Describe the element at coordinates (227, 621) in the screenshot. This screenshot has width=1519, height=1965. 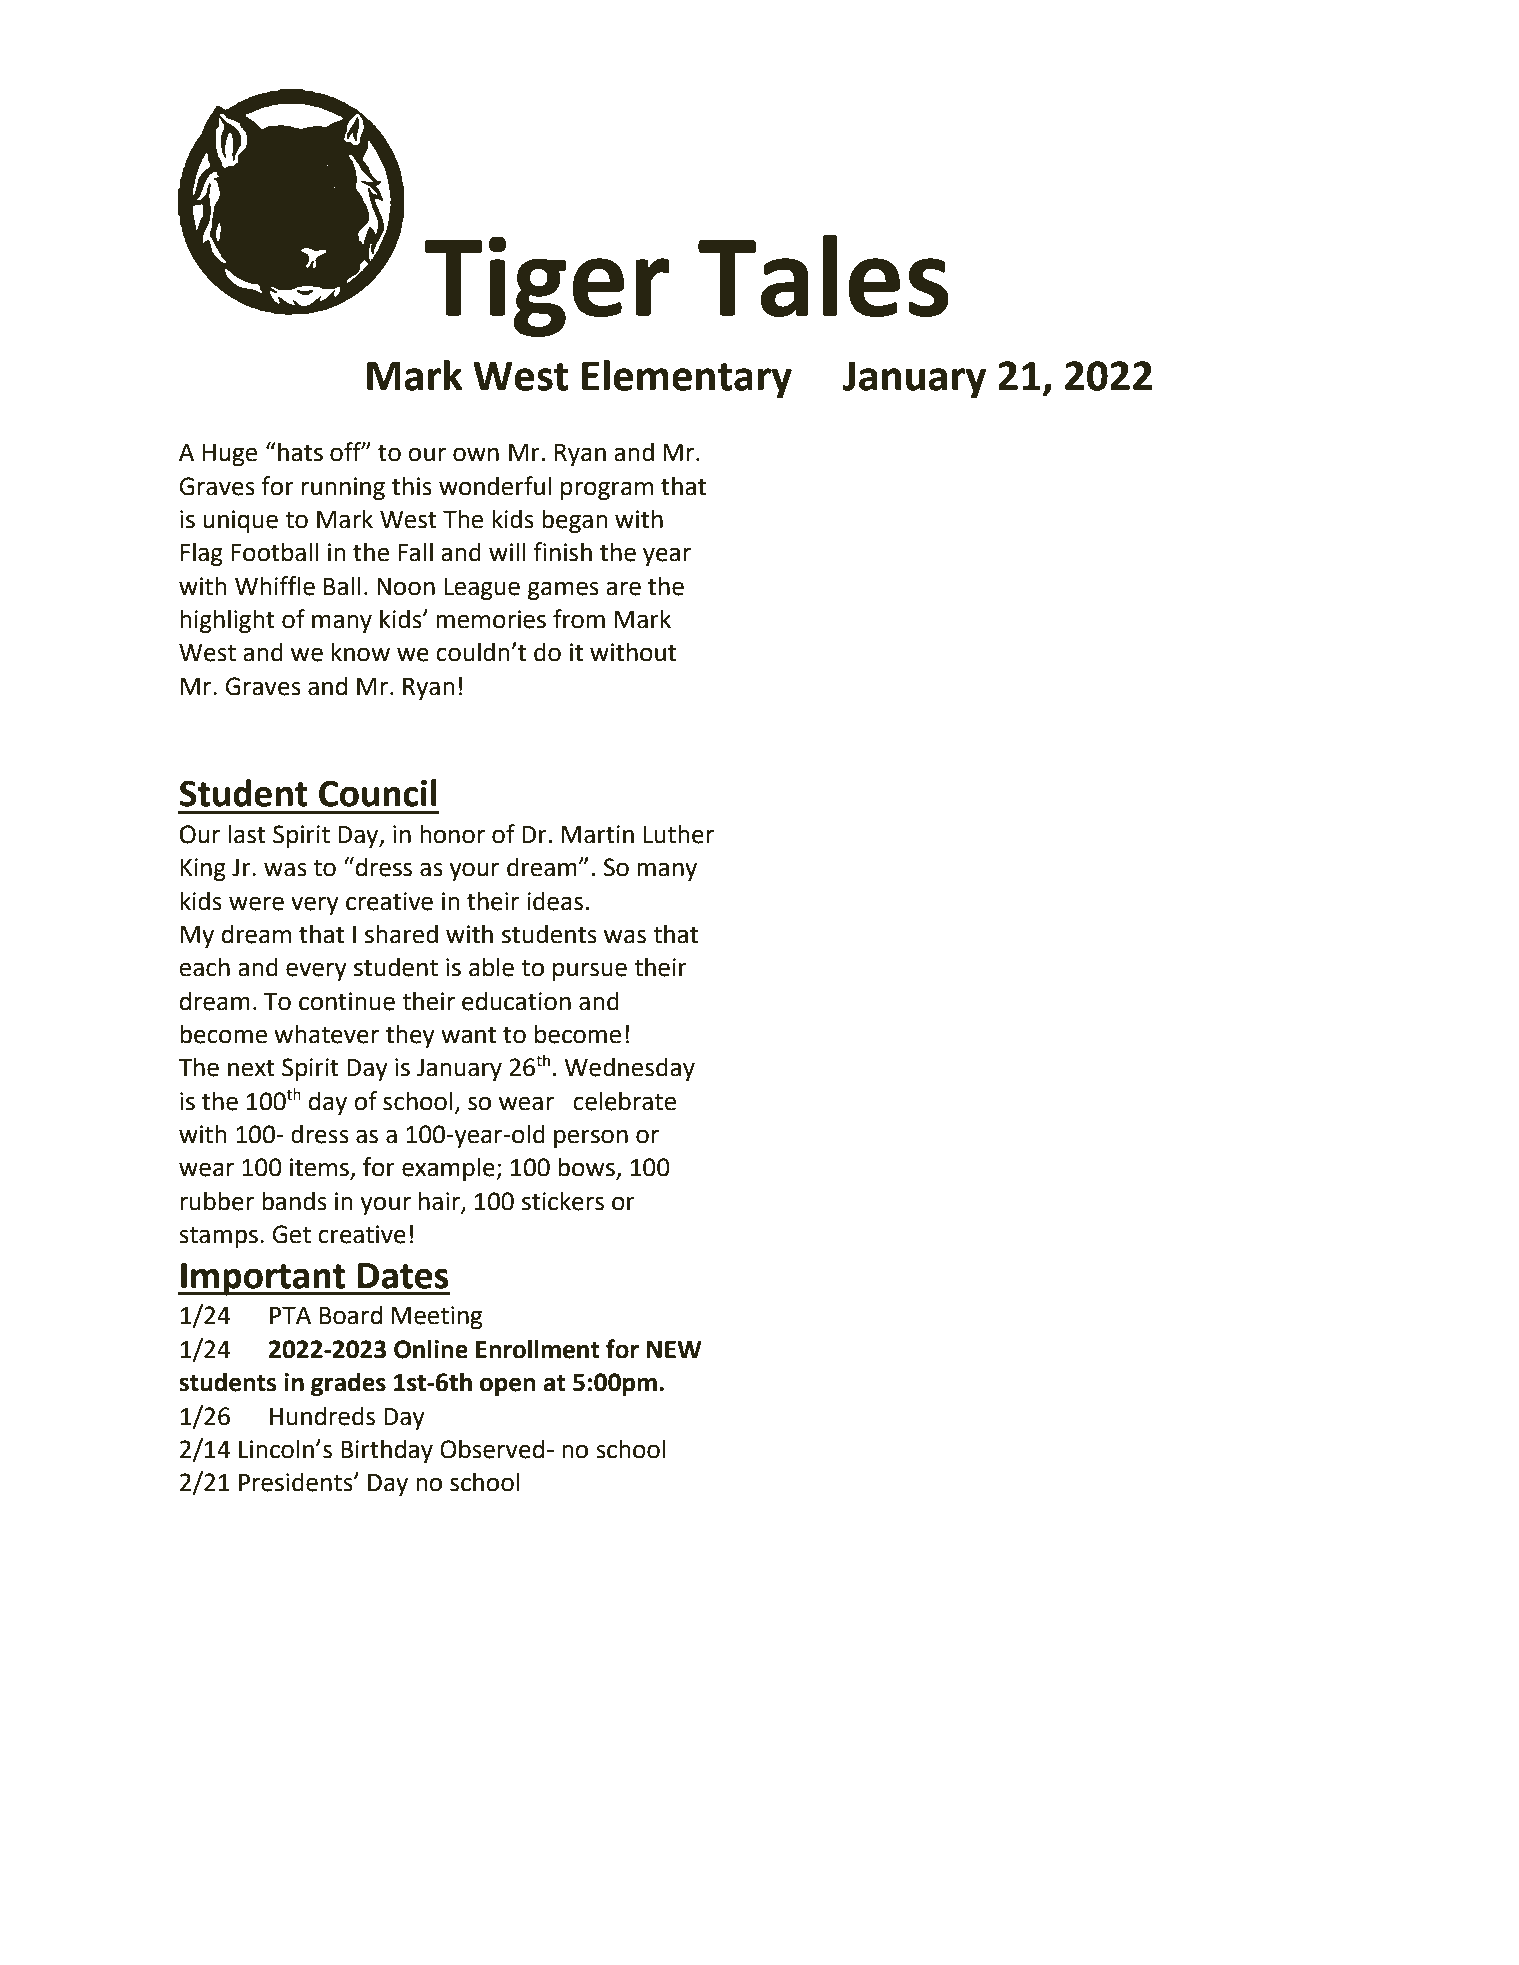
I see `highlight` at that location.
